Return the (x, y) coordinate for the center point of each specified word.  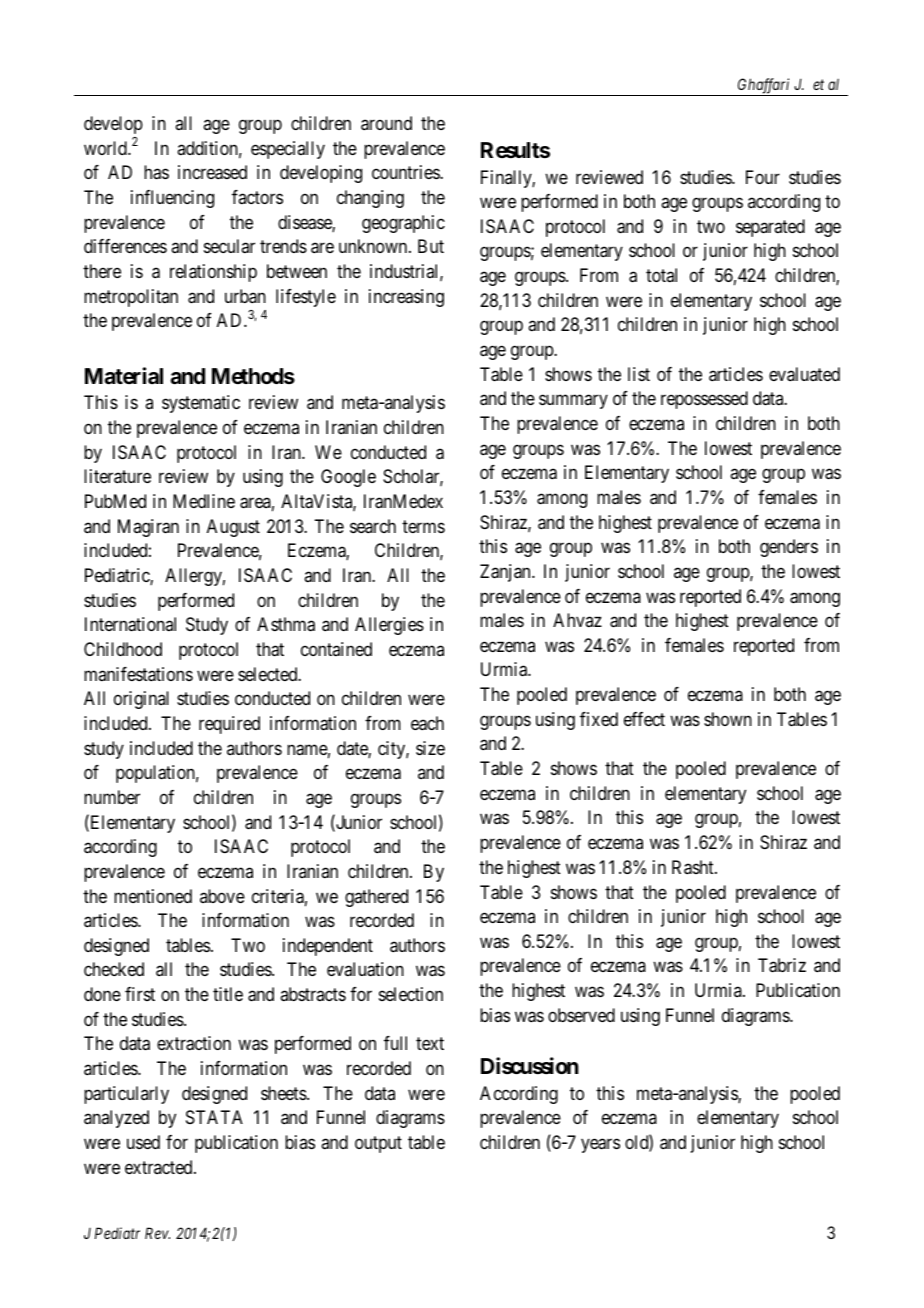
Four (763, 177)
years (600, 1146)
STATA (214, 1117)
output (378, 1144)
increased (212, 172)
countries (406, 172)
